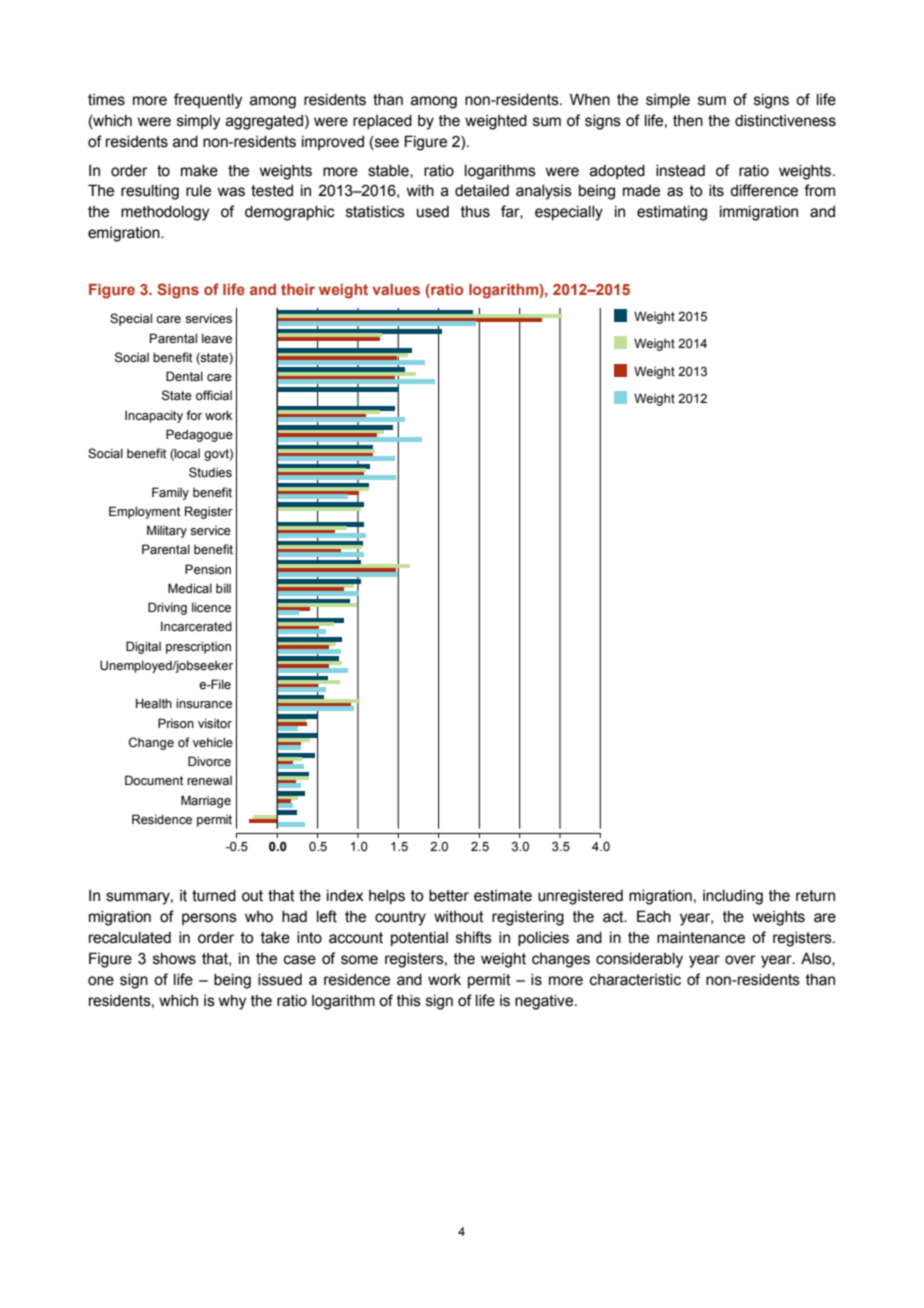 The image size is (924, 1308). What do you see at coordinates (733, 897) in the document?
I see `including` at bounding box center [733, 897].
